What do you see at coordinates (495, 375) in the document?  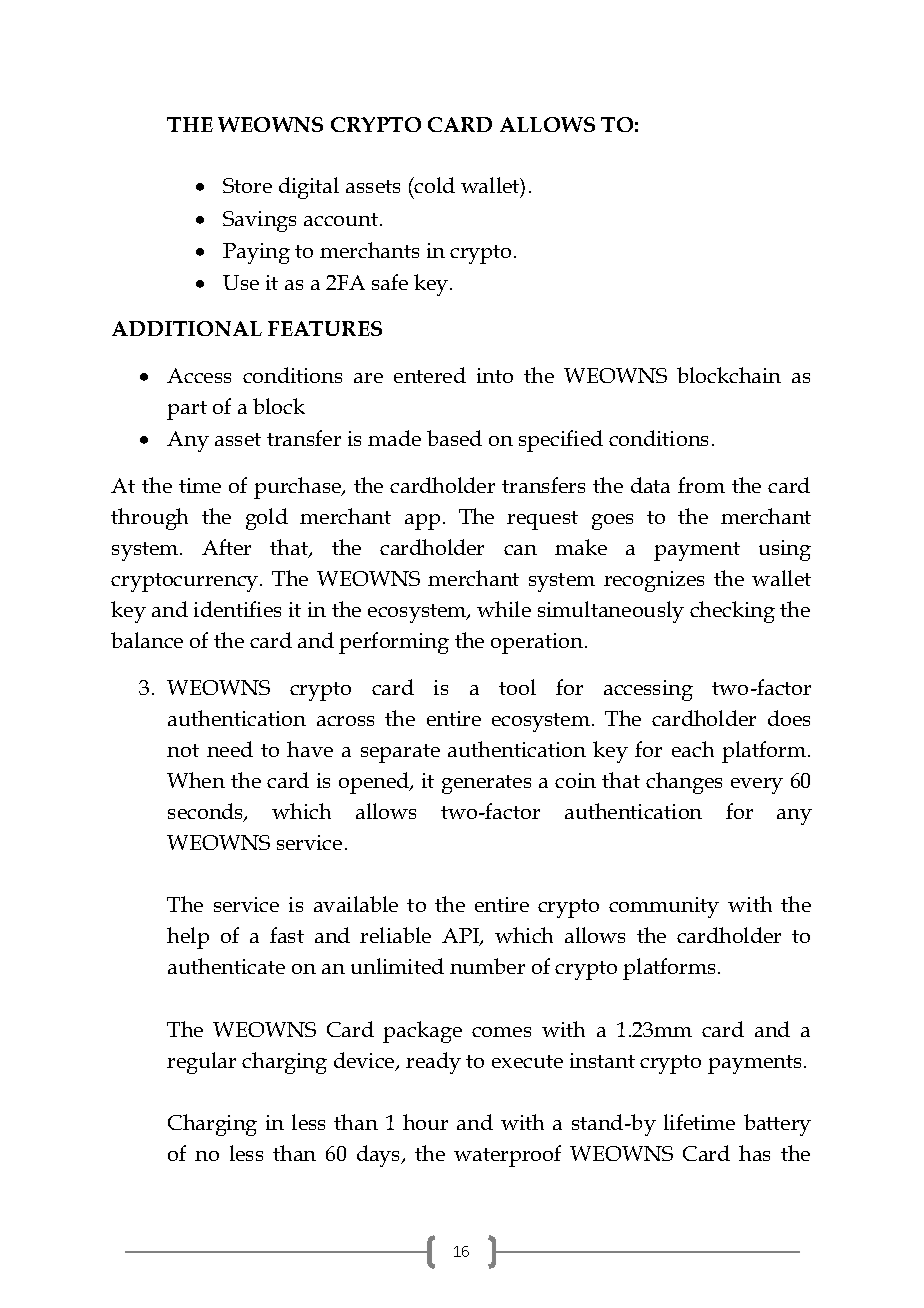 I see `into` at bounding box center [495, 375].
